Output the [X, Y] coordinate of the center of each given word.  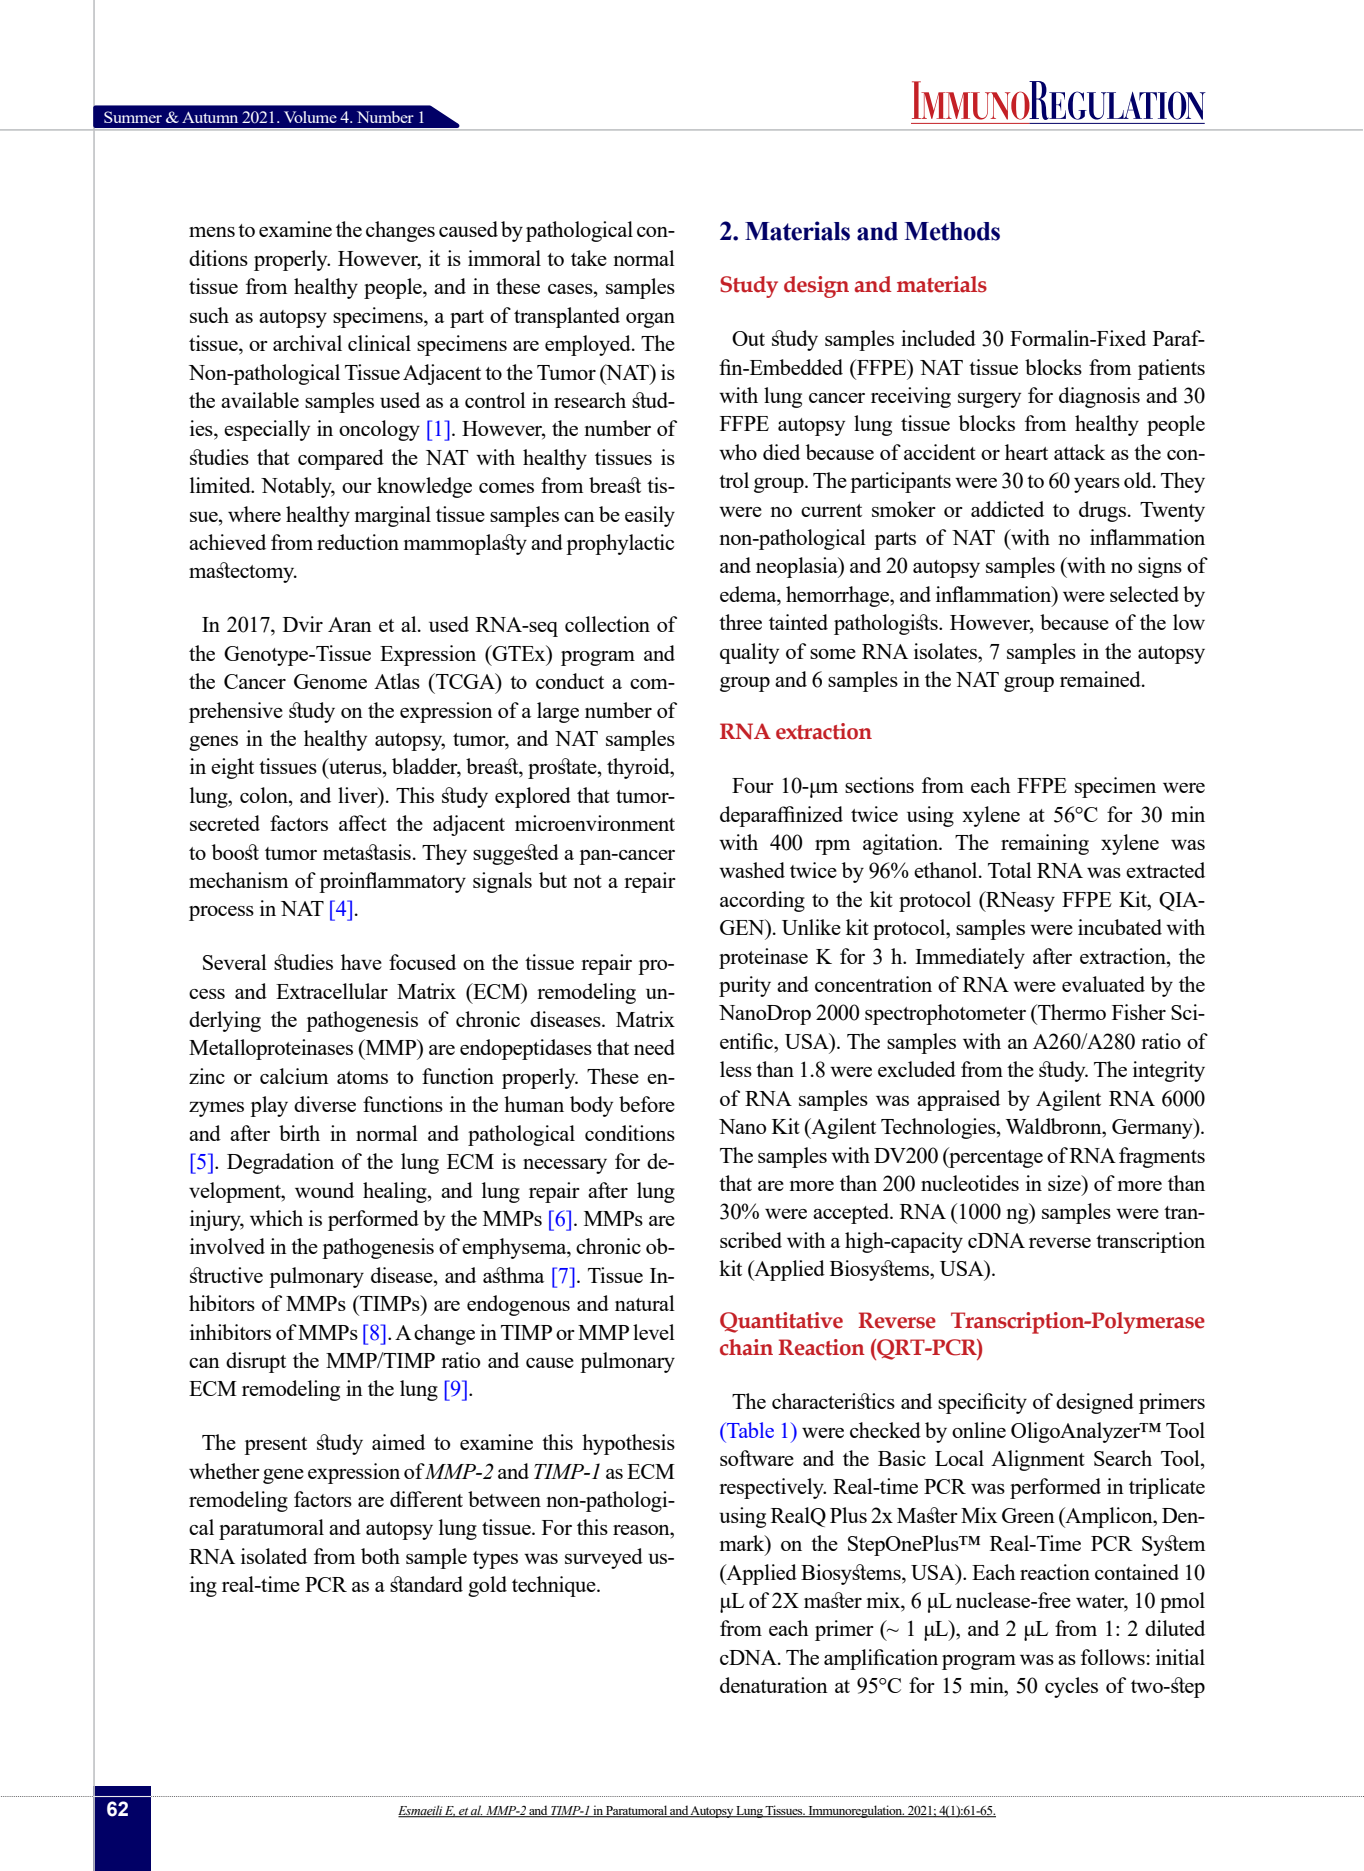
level [654, 1332]
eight [232, 768]
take [589, 258]
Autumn [210, 117]
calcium [294, 1076]
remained [1101, 679]
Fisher [1139, 1012]
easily [650, 516]
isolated [274, 1556]
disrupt [256, 1362]
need [654, 1047]
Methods [952, 231]
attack [1079, 452]
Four [753, 785]
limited [221, 485]
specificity [982, 1403]
